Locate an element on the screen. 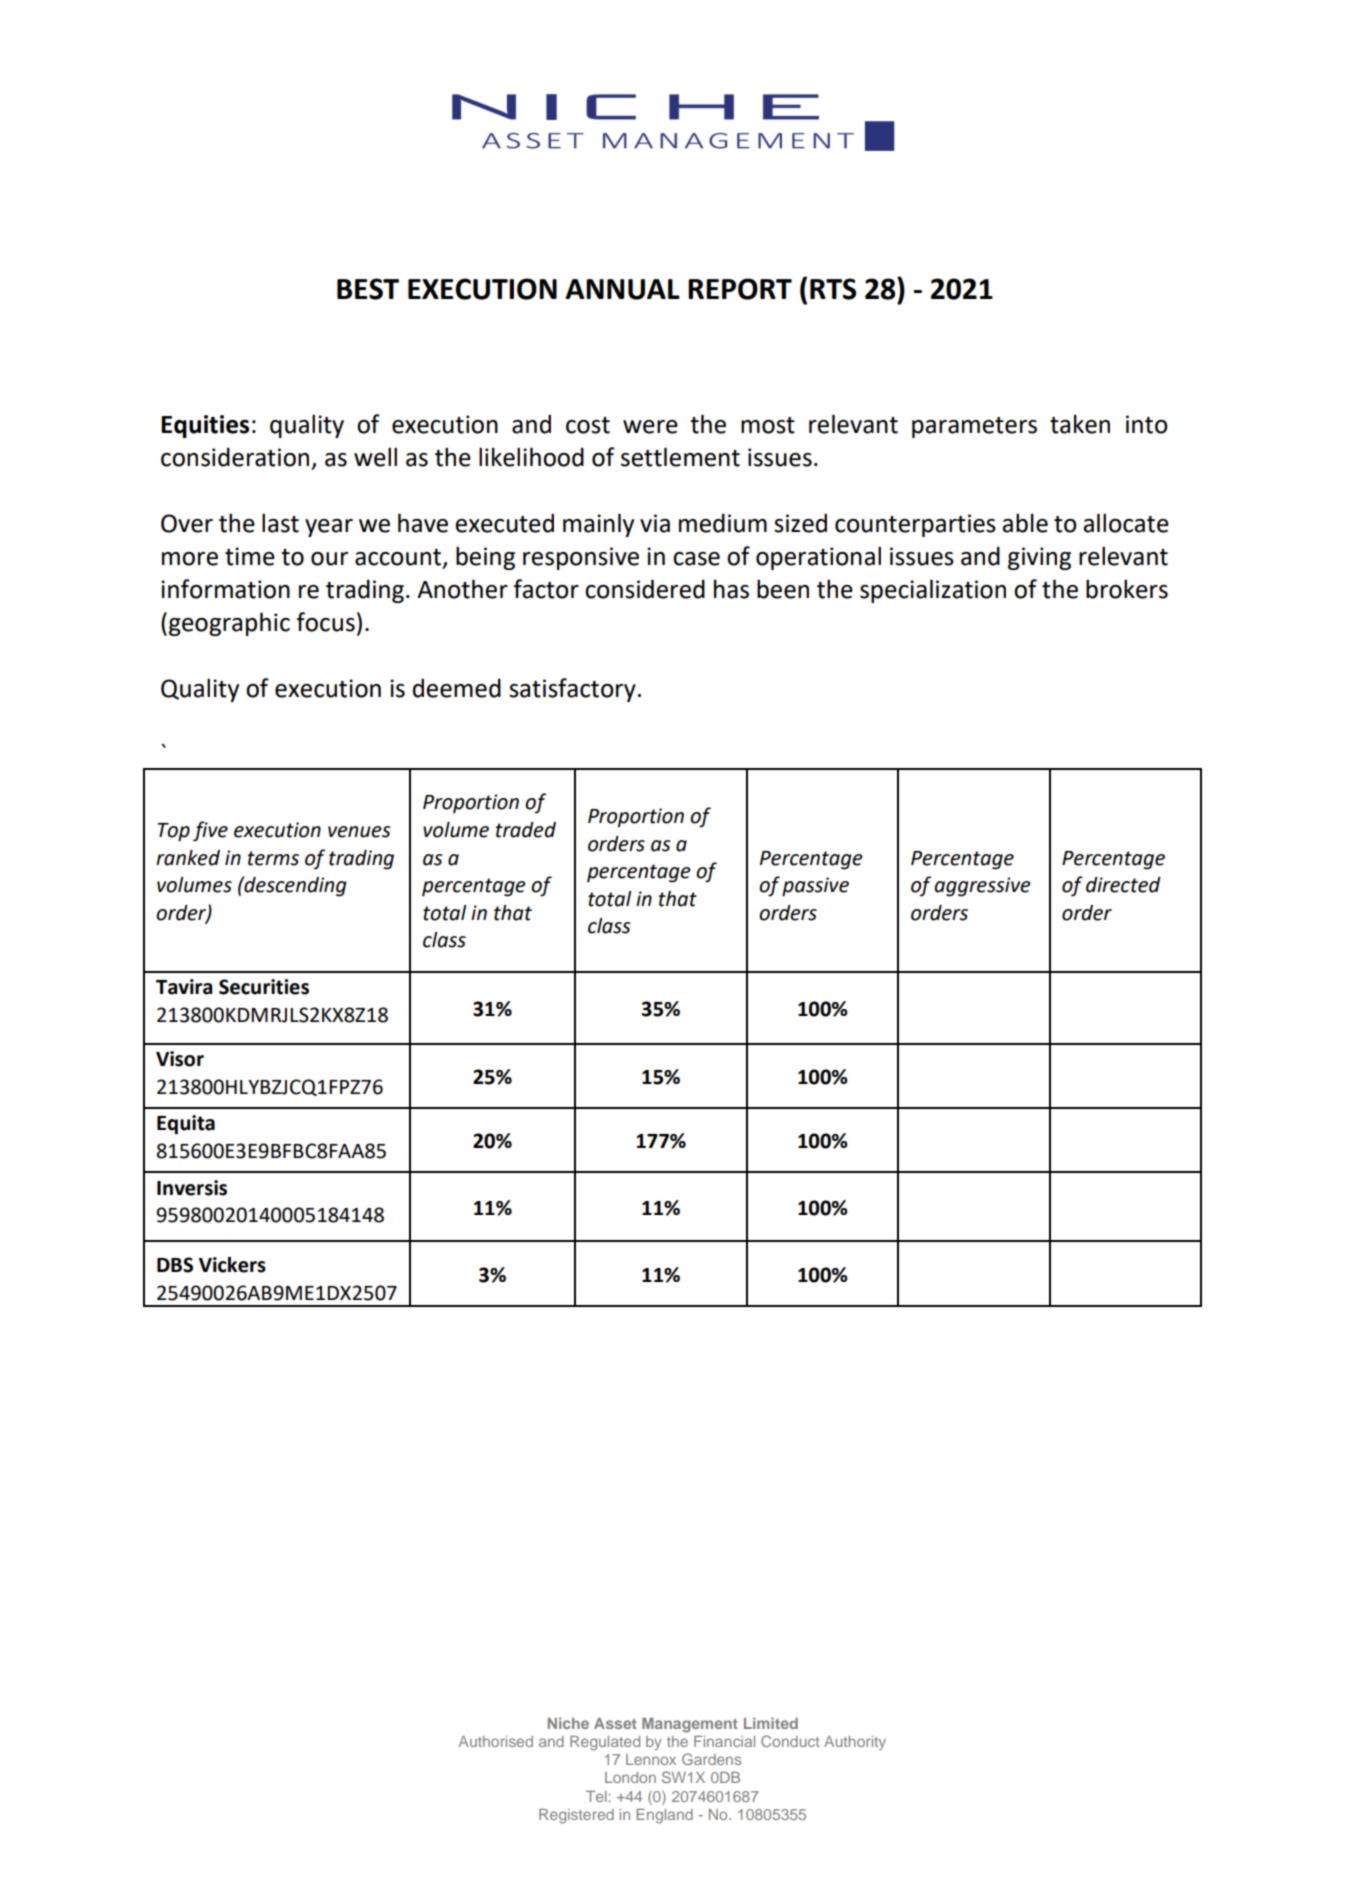  aggressive is located at coordinates (982, 887).
